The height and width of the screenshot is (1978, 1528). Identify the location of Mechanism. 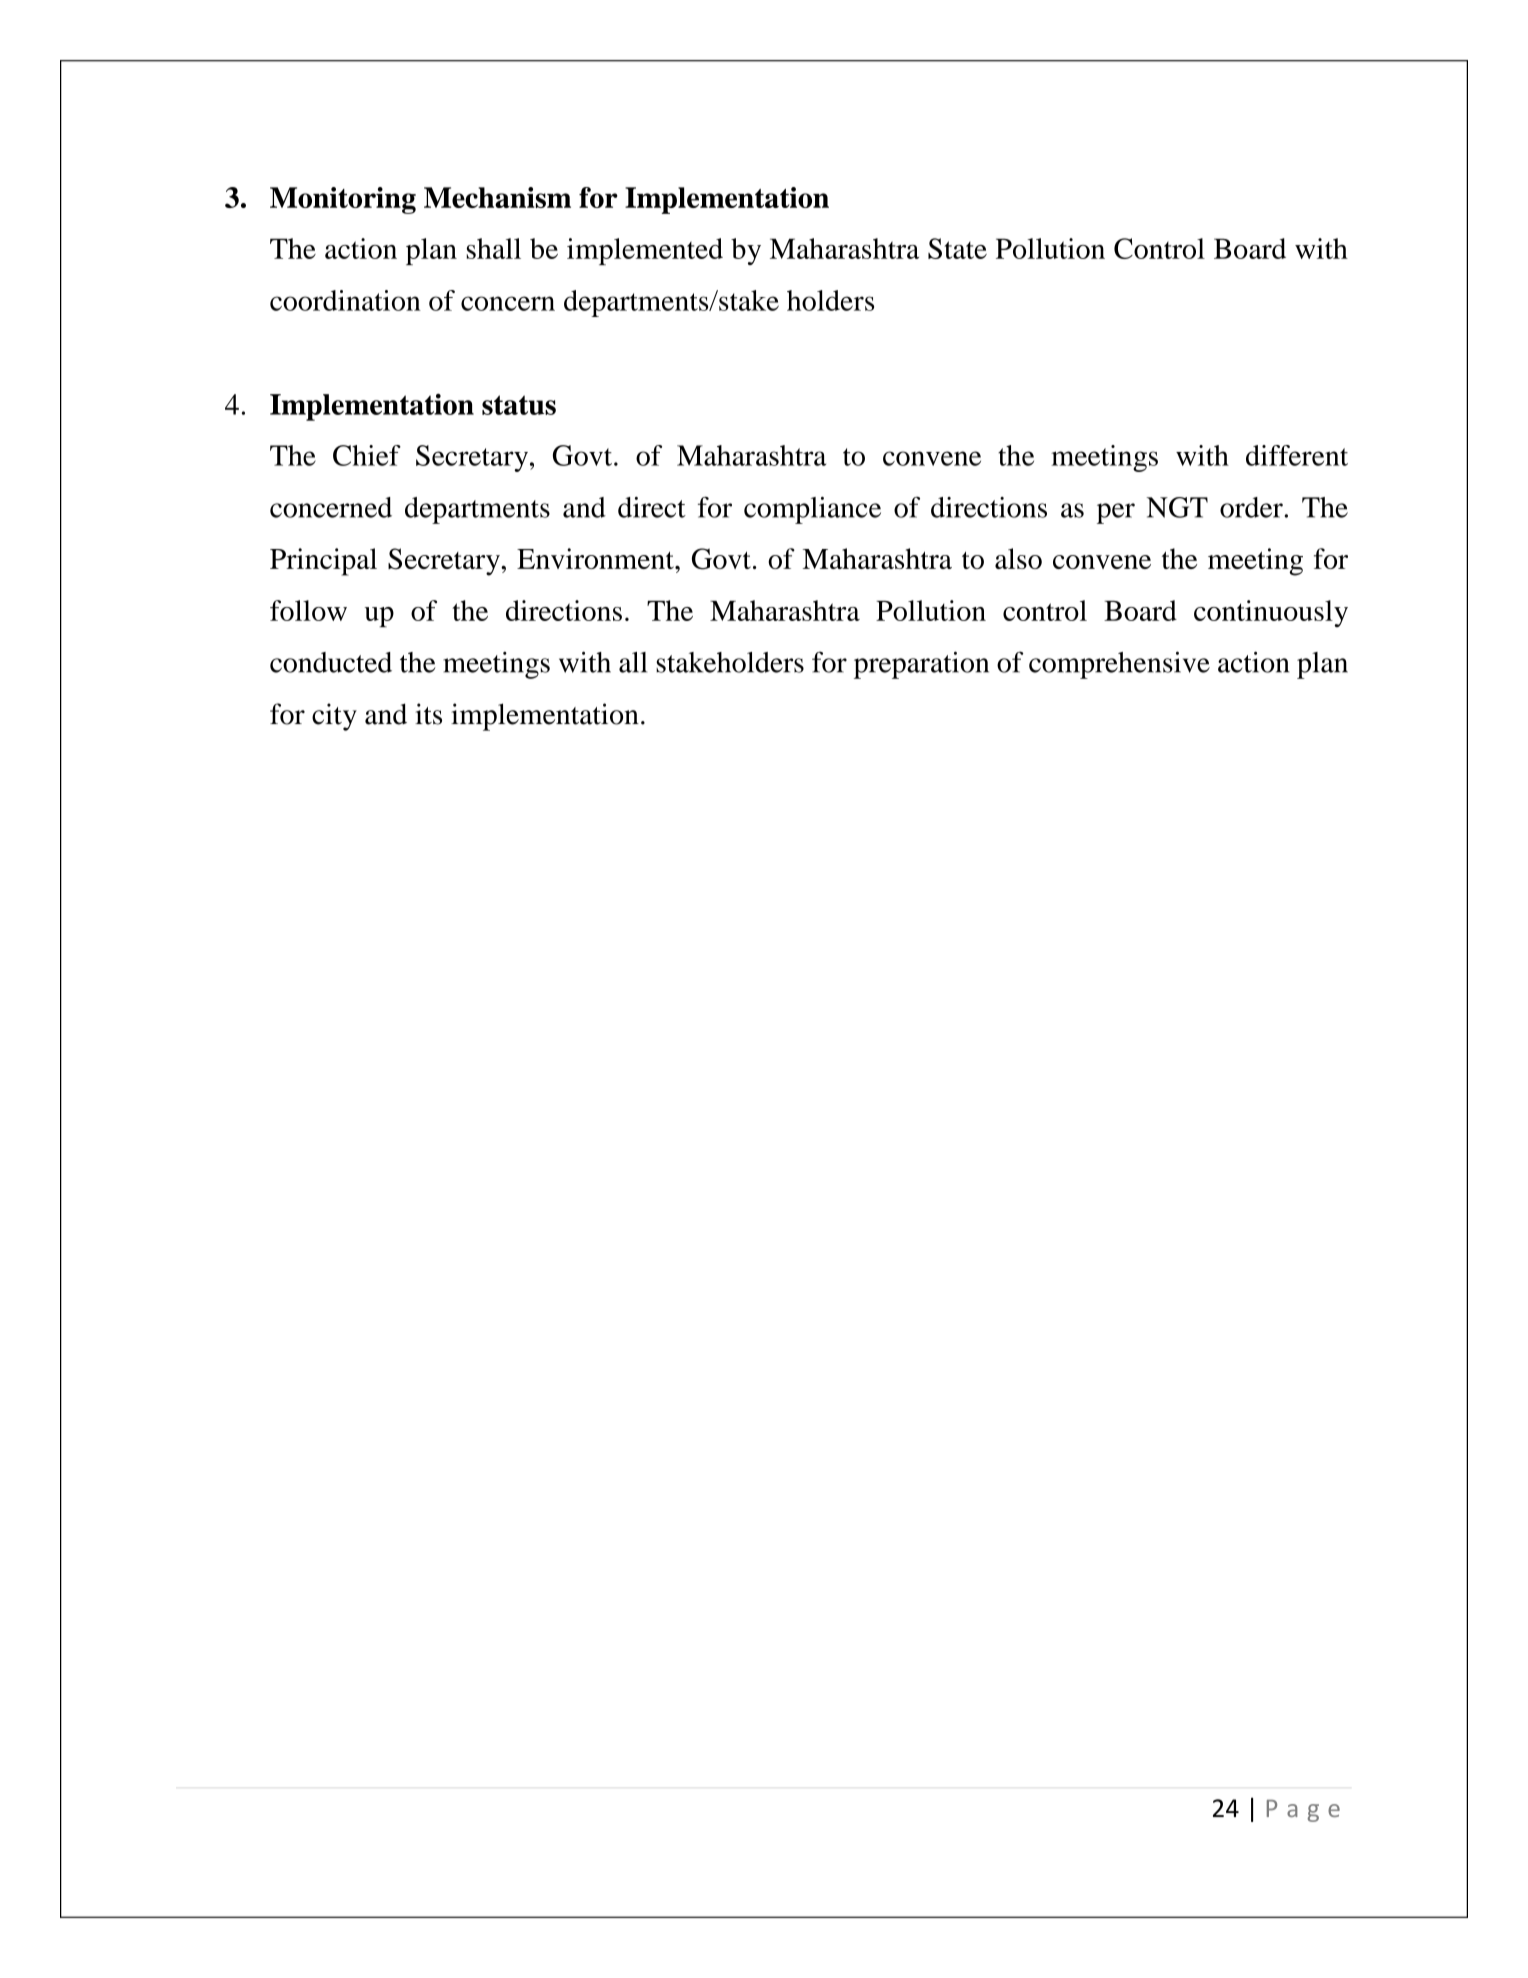
(497, 197).
